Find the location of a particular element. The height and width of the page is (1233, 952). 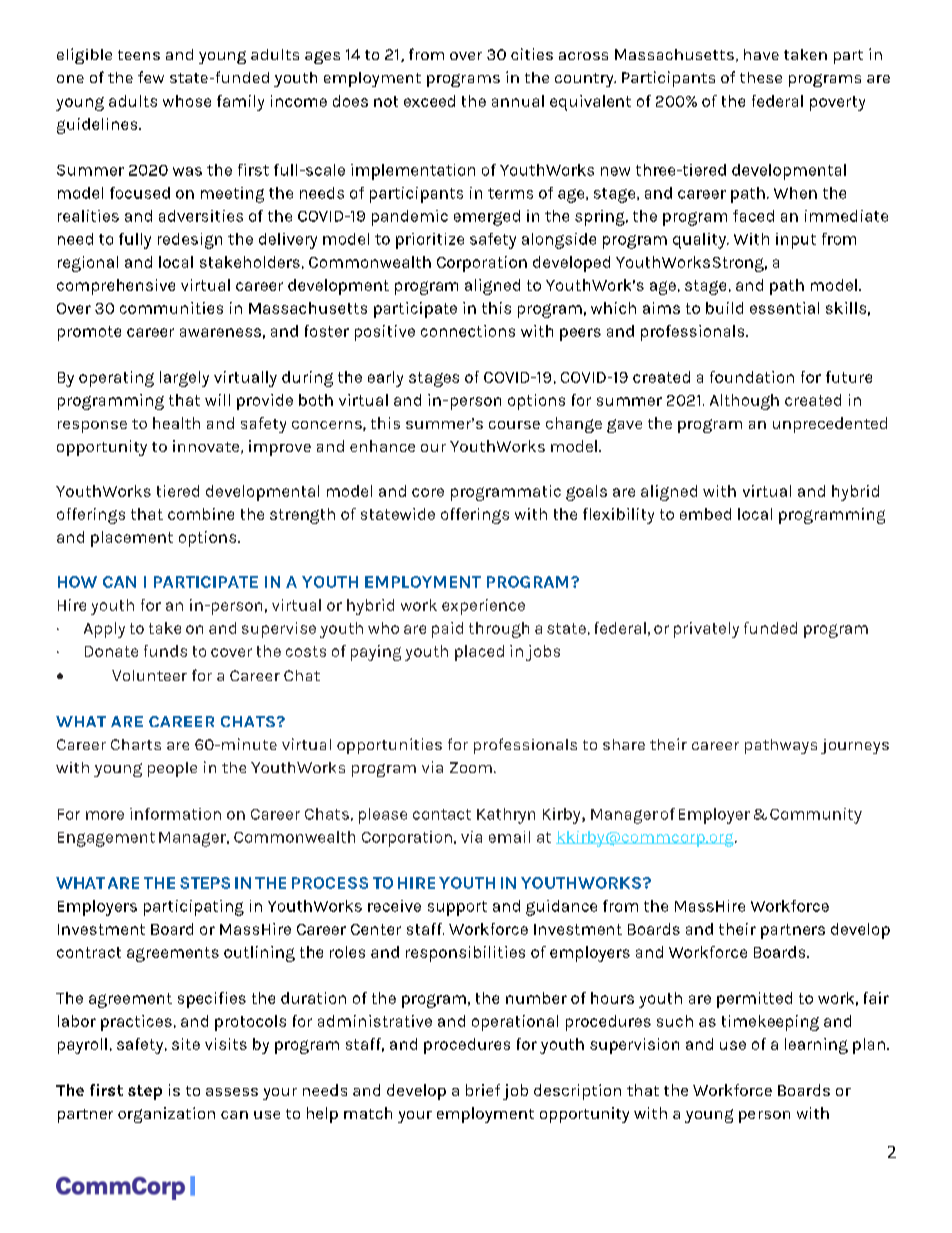

placed is located at coordinates (479, 653).
